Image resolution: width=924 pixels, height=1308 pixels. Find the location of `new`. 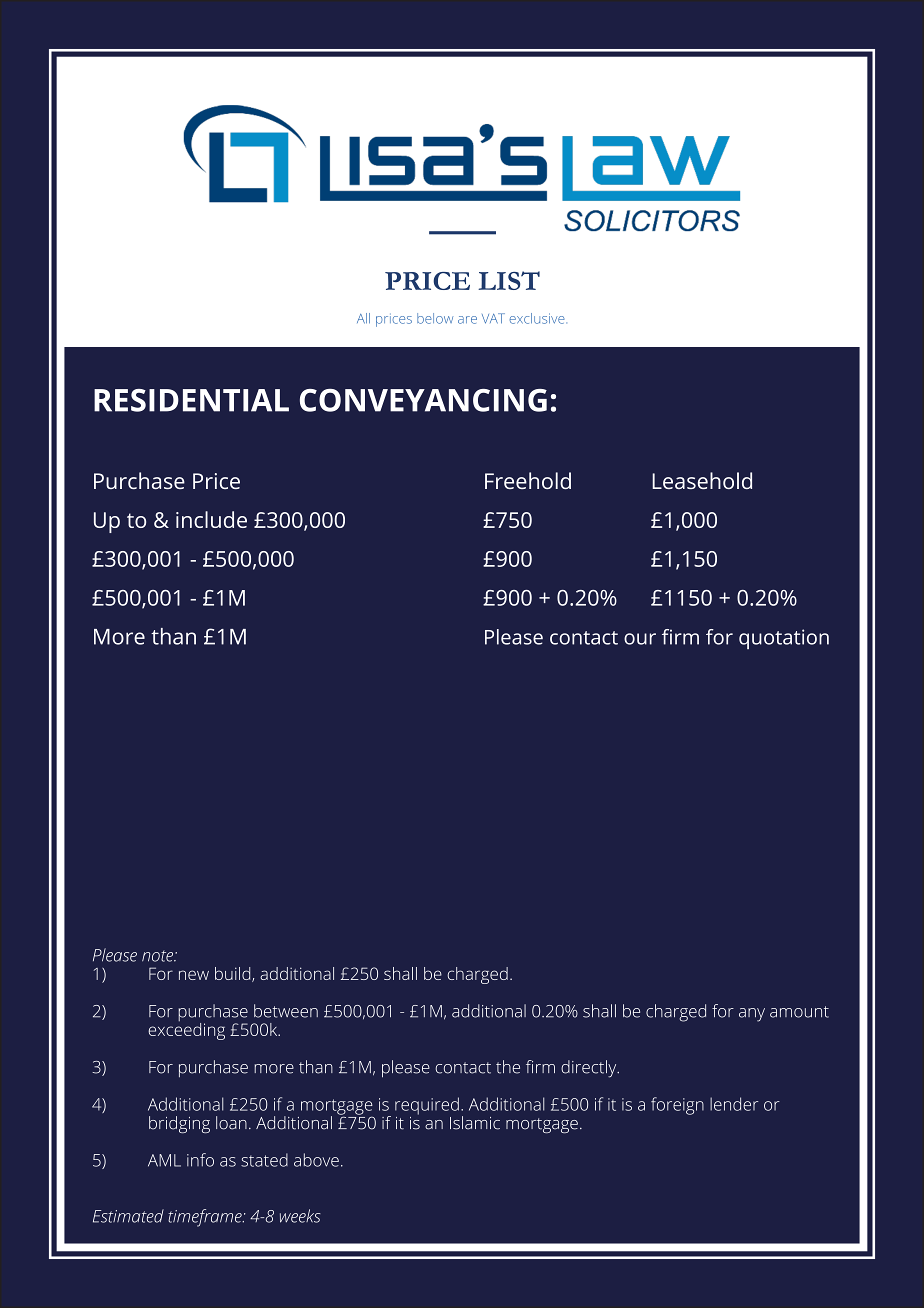

new is located at coordinates (194, 975).
